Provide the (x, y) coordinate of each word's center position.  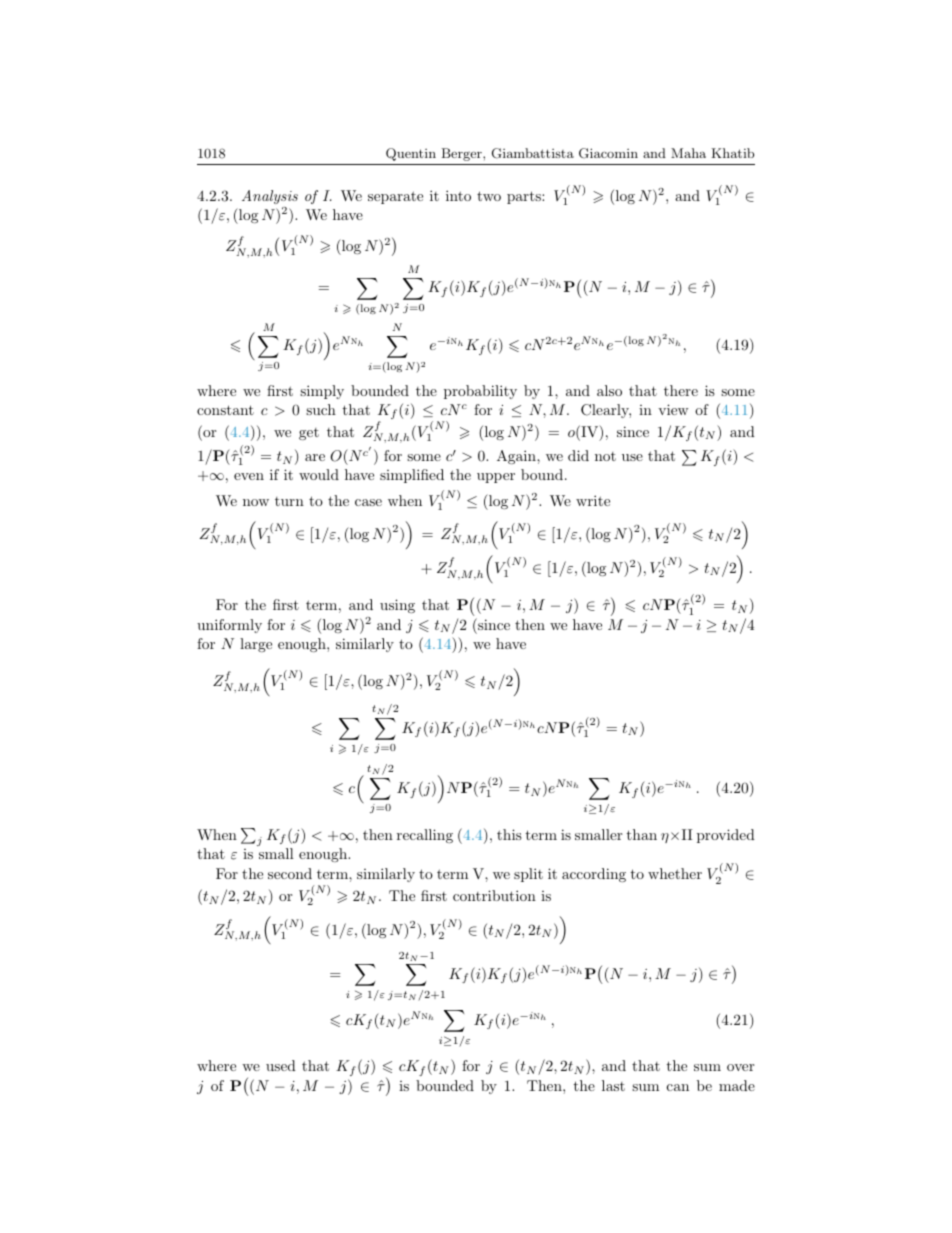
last (613, 1085)
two (489, 196)
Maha (688, 153)
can (678, 1087)
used (281, 1065)
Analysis (270, 197)
